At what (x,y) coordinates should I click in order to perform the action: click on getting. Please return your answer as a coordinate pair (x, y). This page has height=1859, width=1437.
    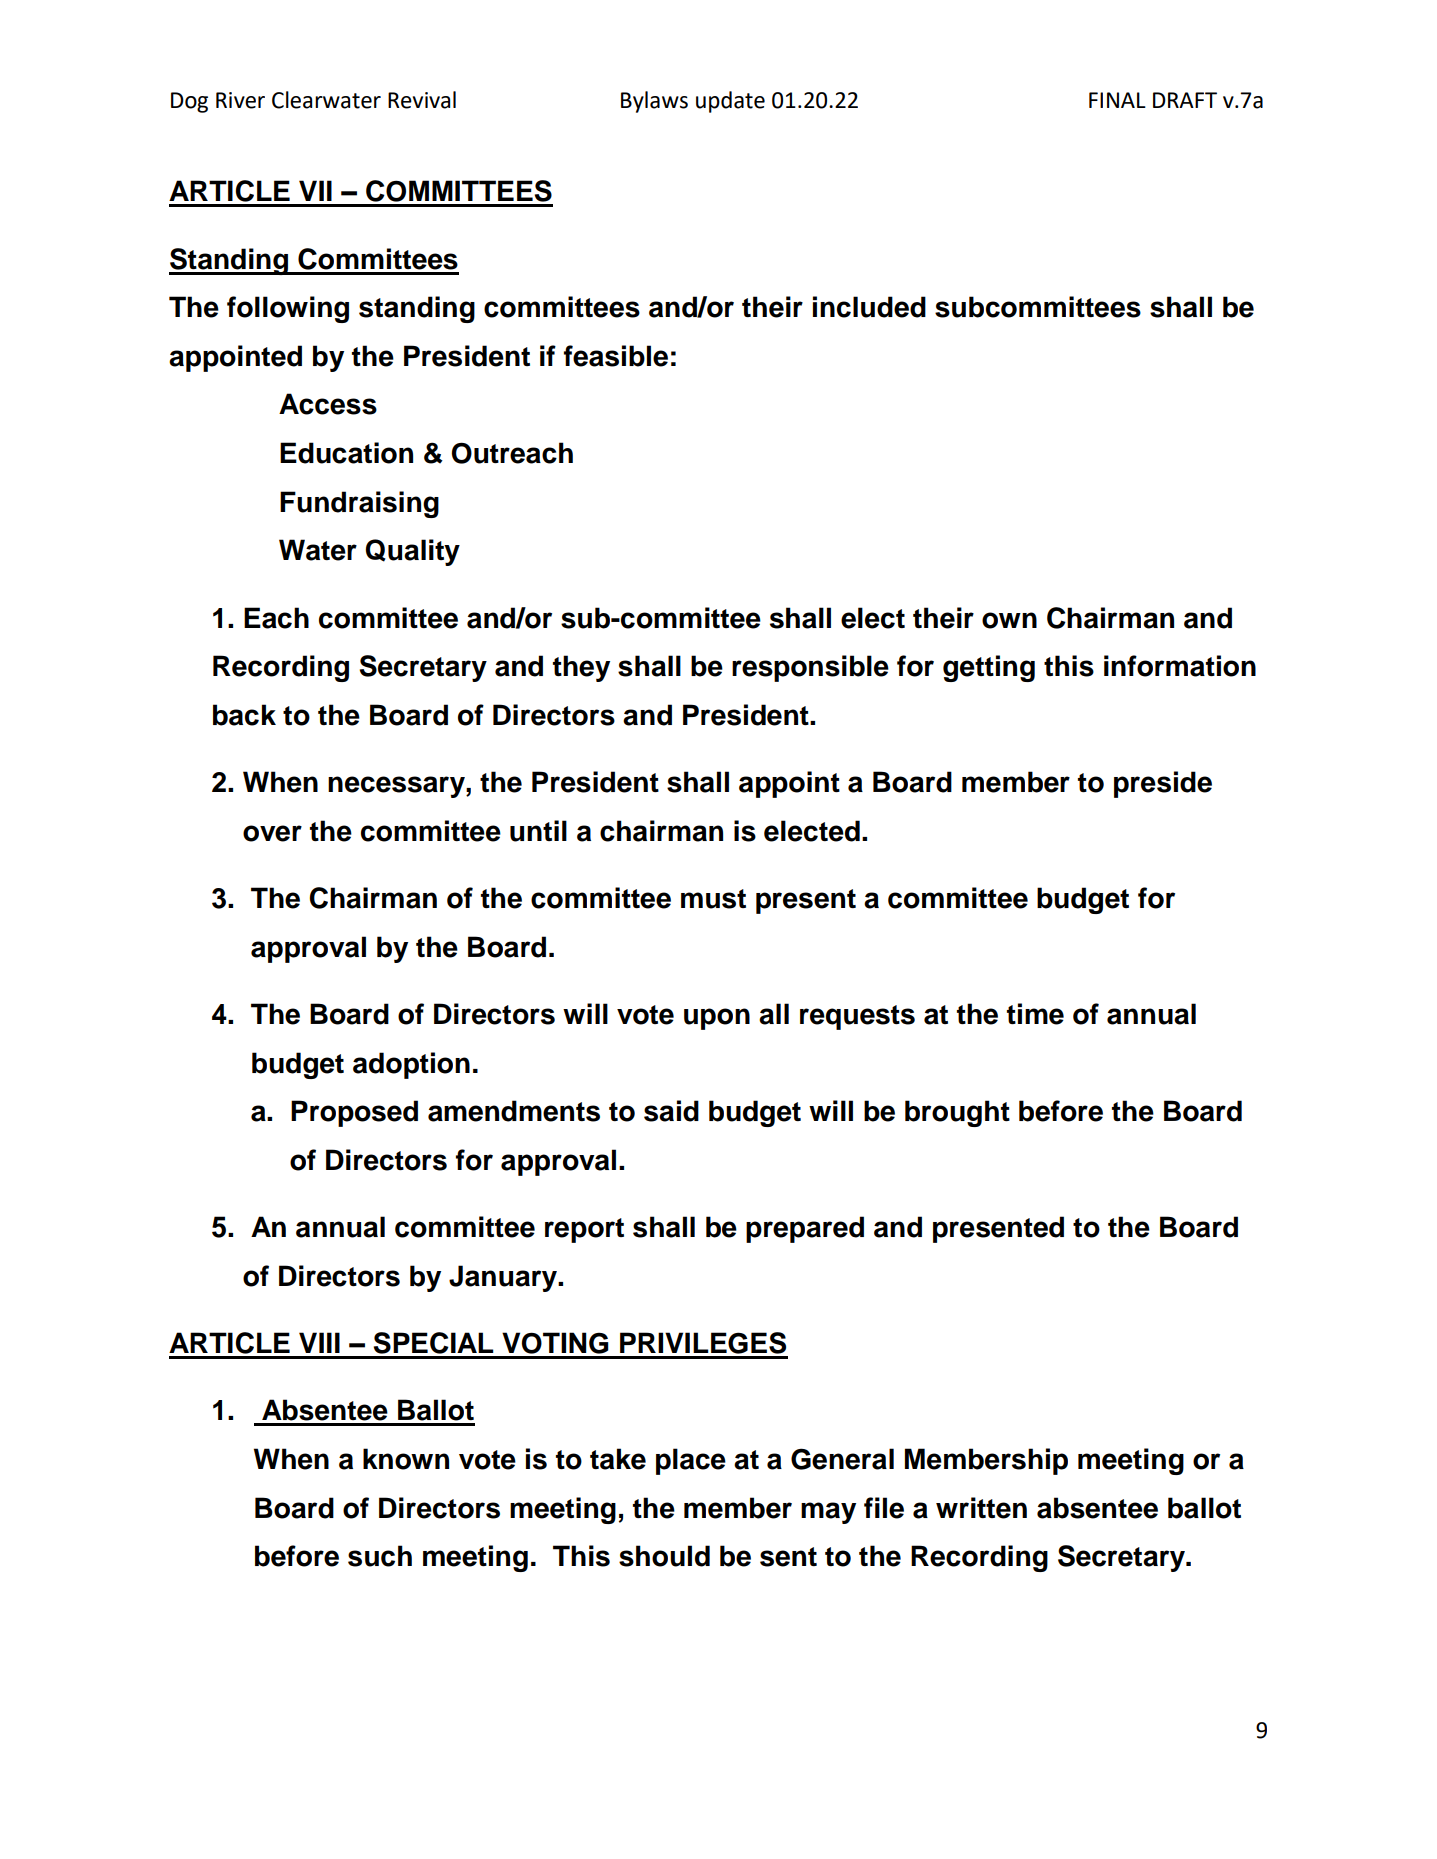
    Looking at the image, I should click on (989, 668).
